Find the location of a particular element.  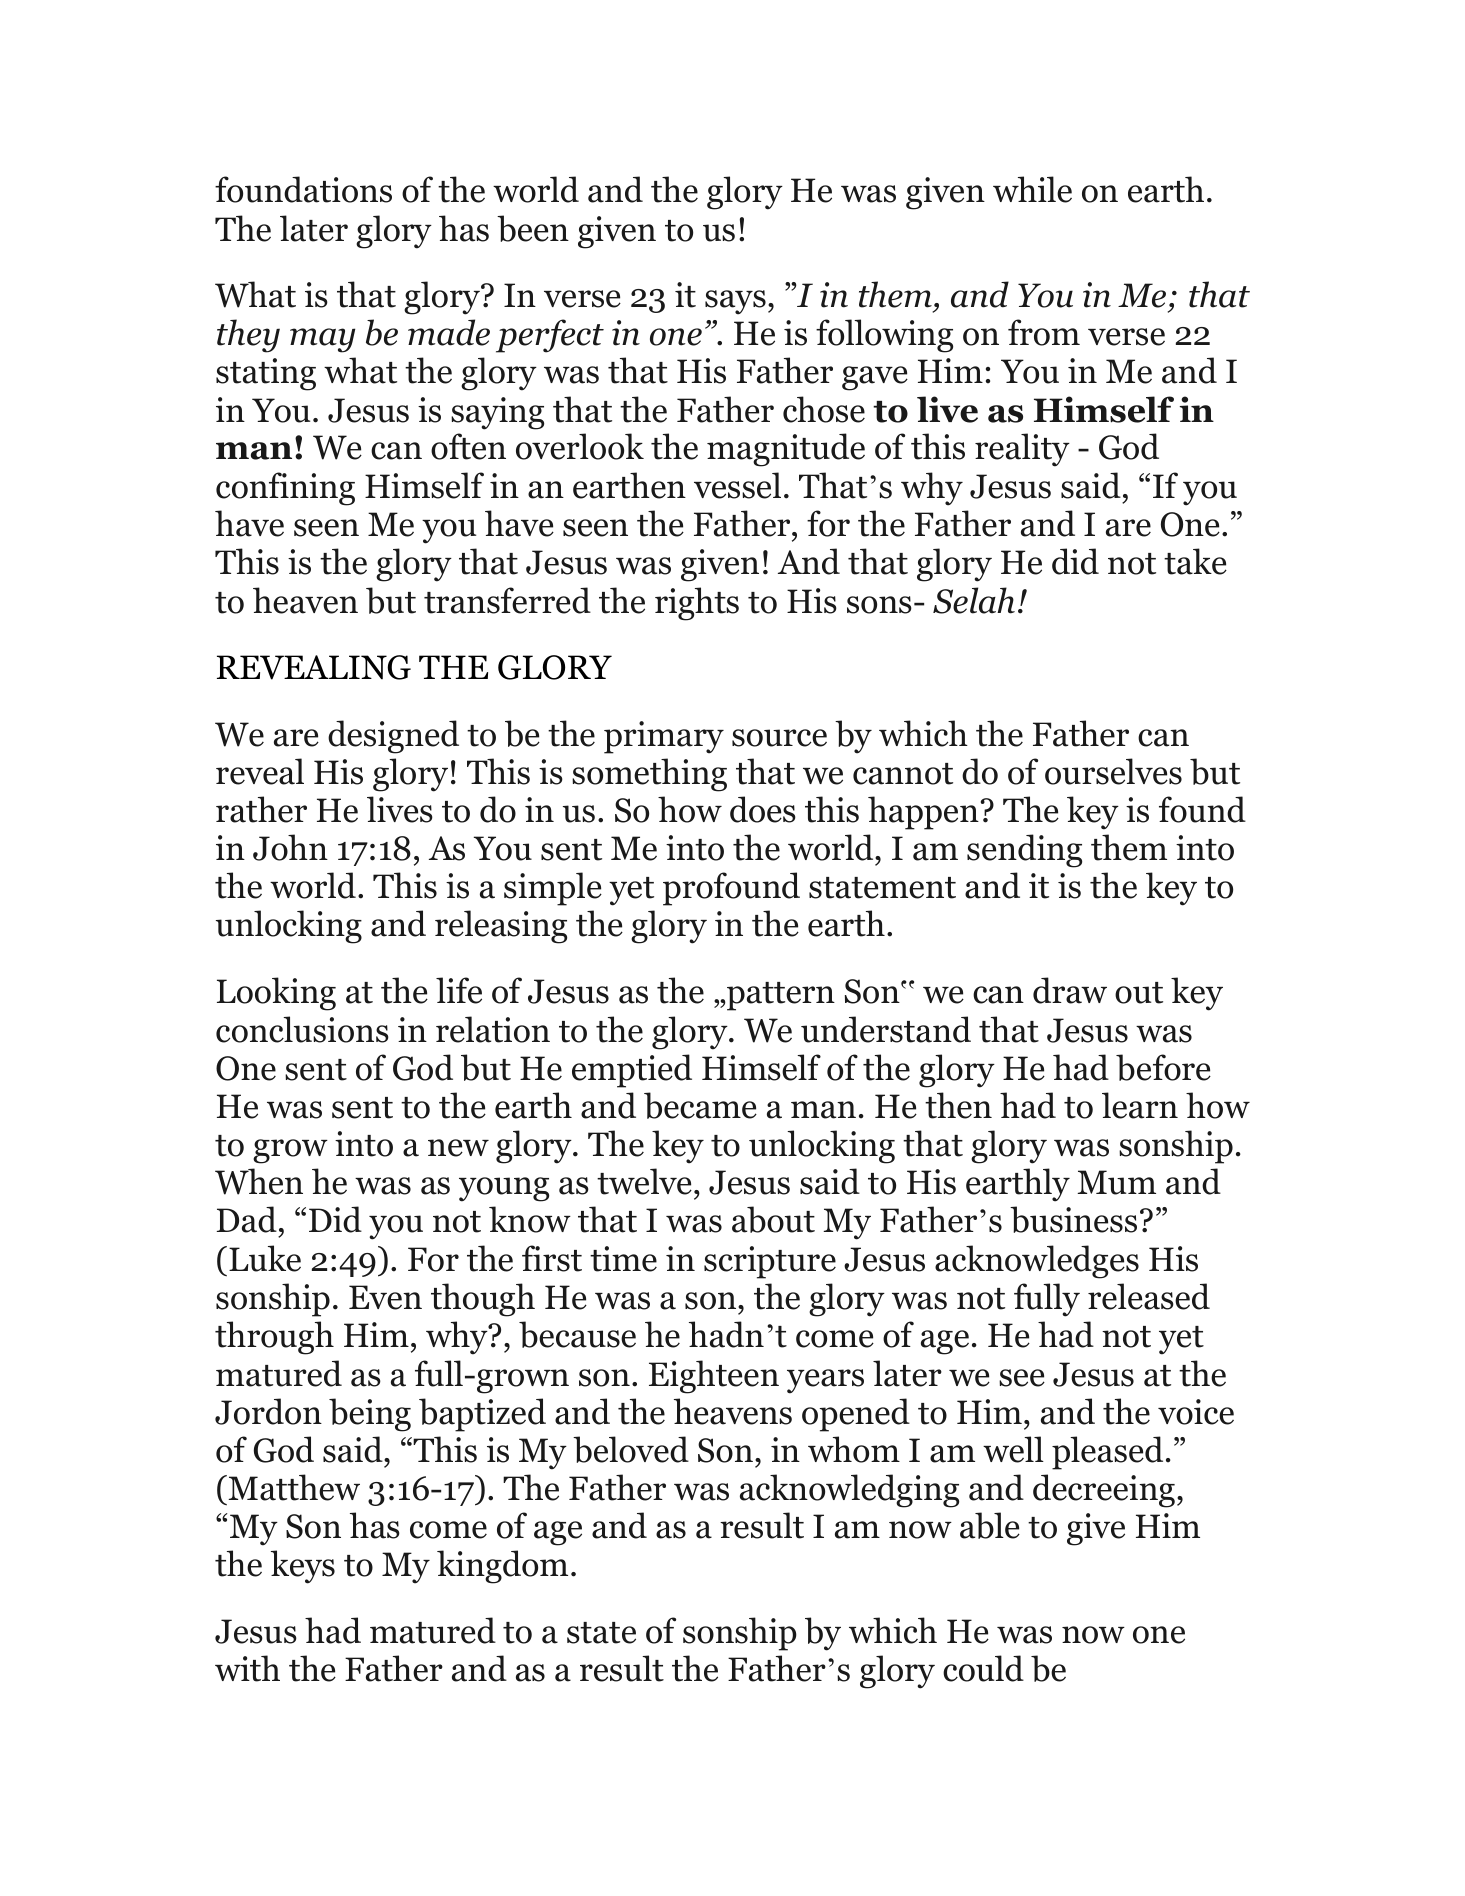

while is located at coordinates (1032, 189).
